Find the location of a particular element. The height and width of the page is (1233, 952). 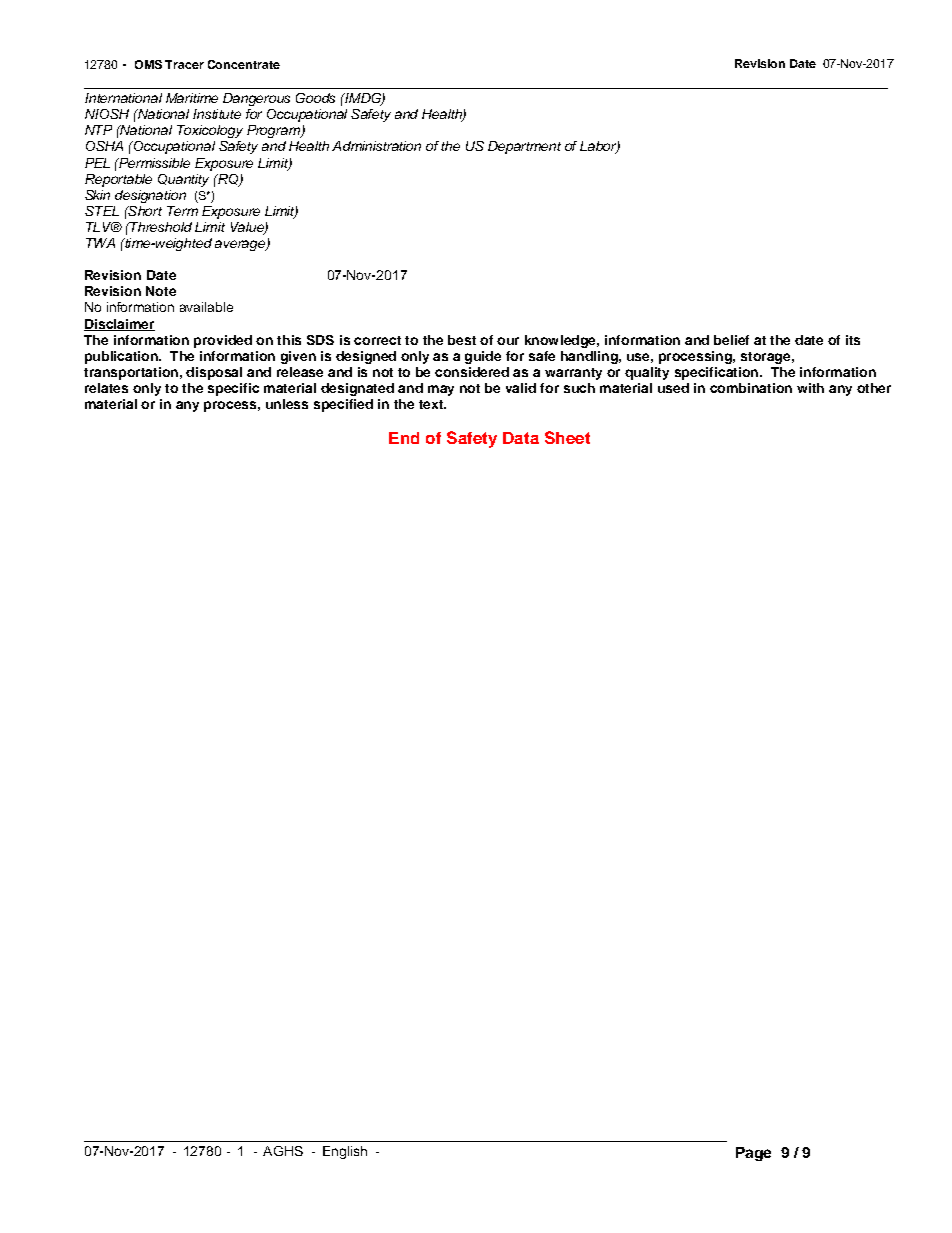

End is located at coordinates (404, 438).
